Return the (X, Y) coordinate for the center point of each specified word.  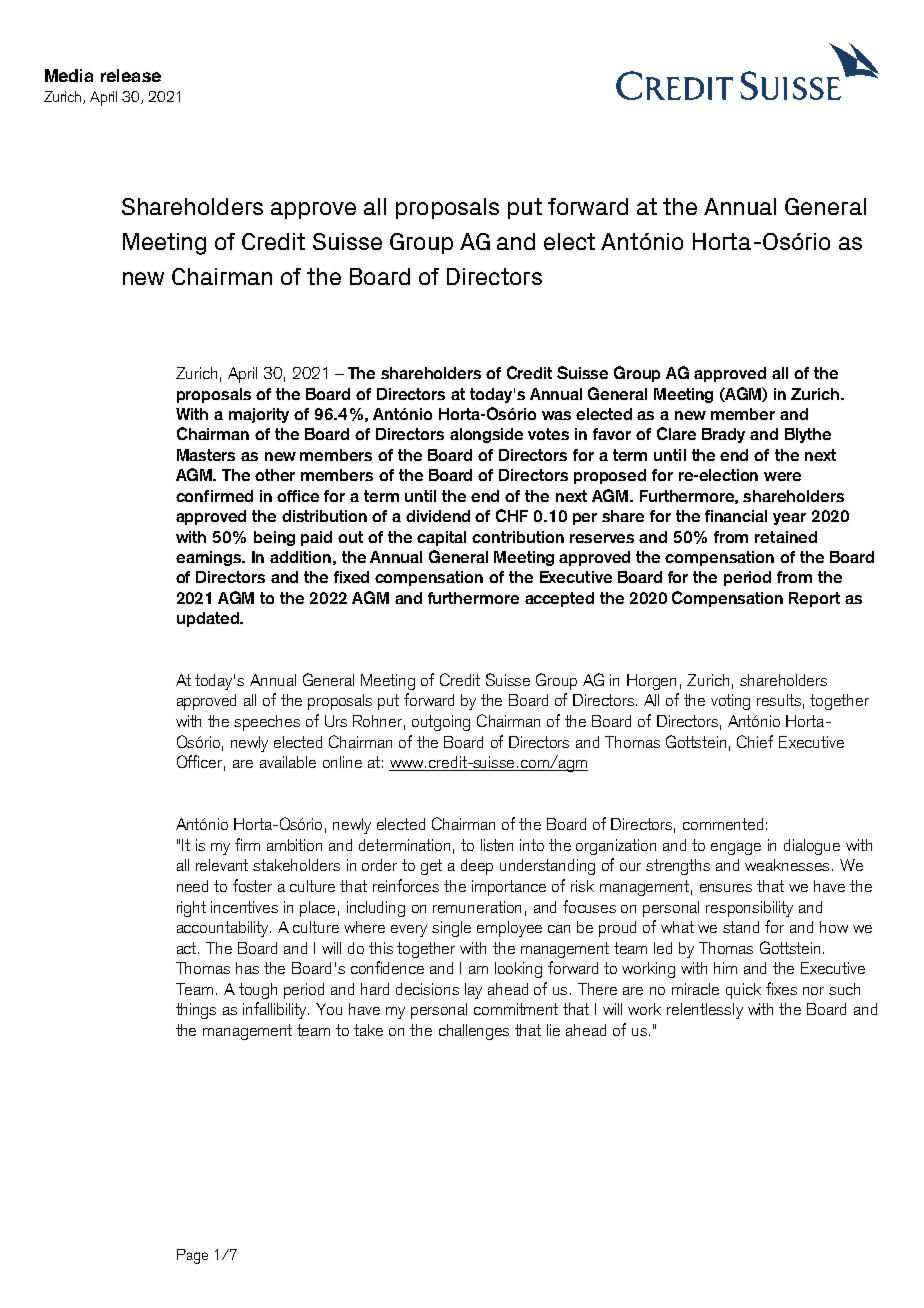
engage (736, 849)
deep (477, 867)
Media (69, 75)
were (782, 476)
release (131, 75)
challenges (474, 1032)
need (192, 886)
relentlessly (705, 1011)
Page (192, 1256)
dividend (438, 516)
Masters (206, 455)
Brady (723, 435)
